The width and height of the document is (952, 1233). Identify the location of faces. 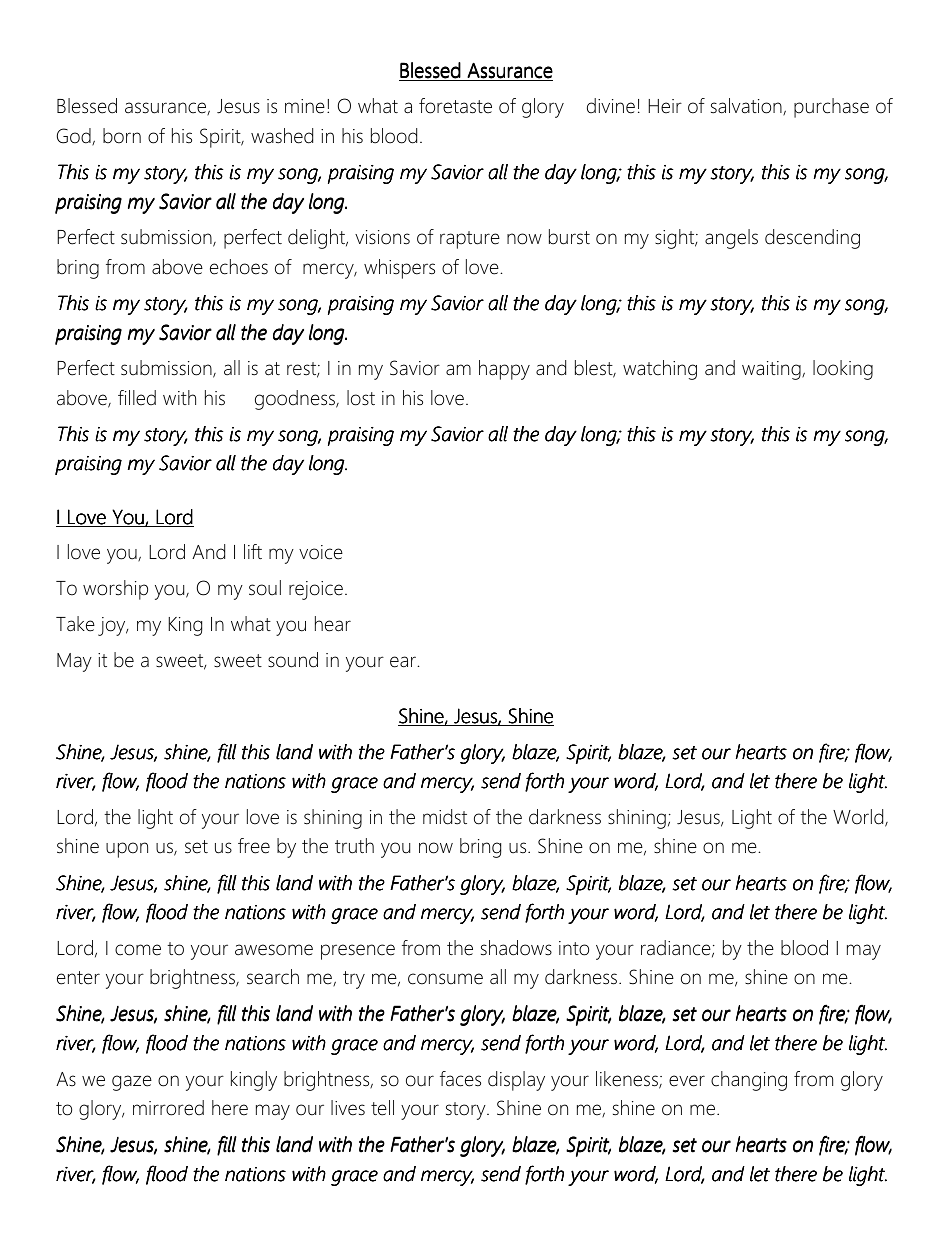
(460, 1079).
